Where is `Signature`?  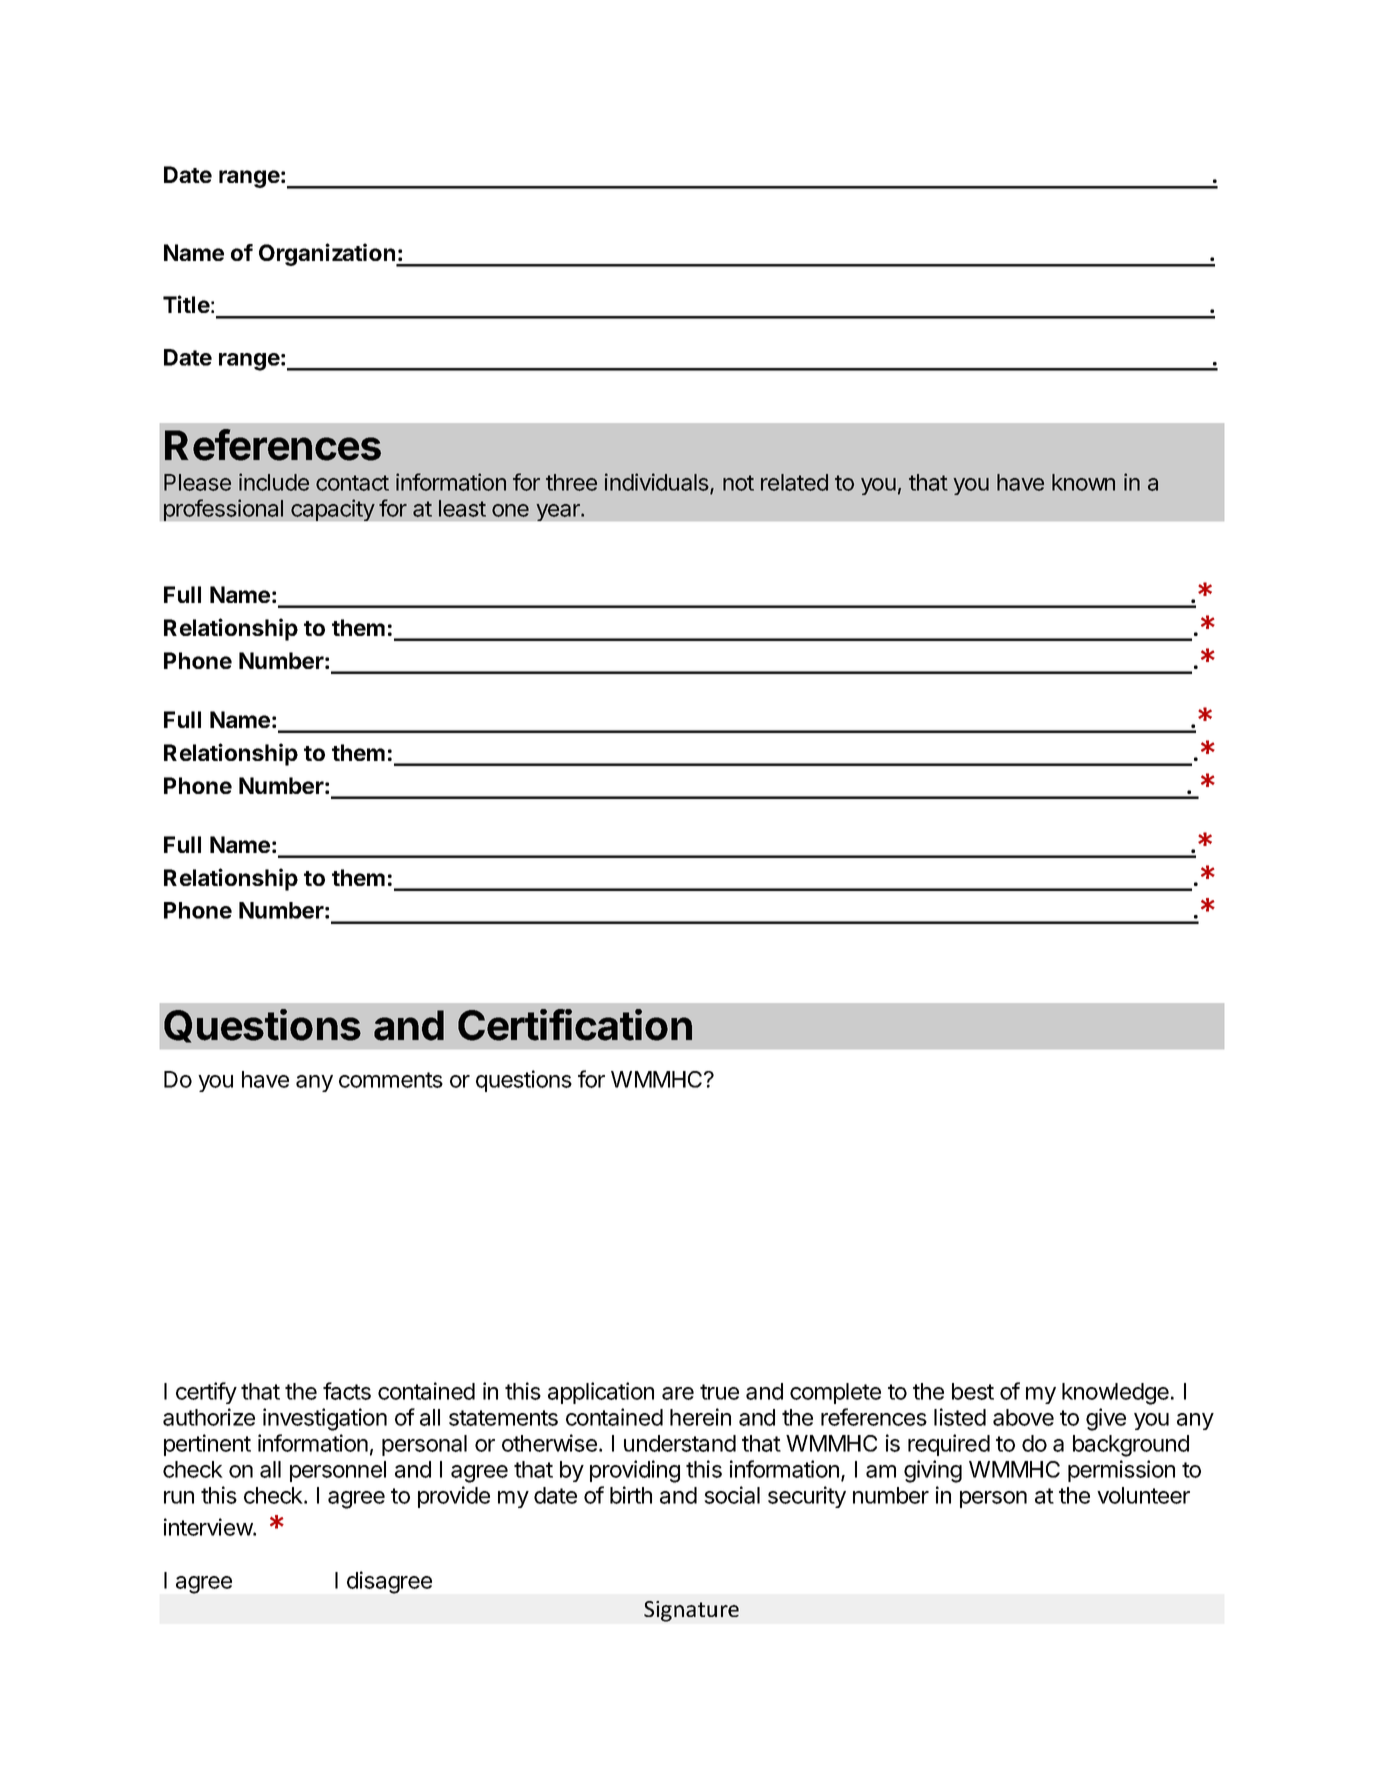 Signature is located at coordinates (691, 1611).
